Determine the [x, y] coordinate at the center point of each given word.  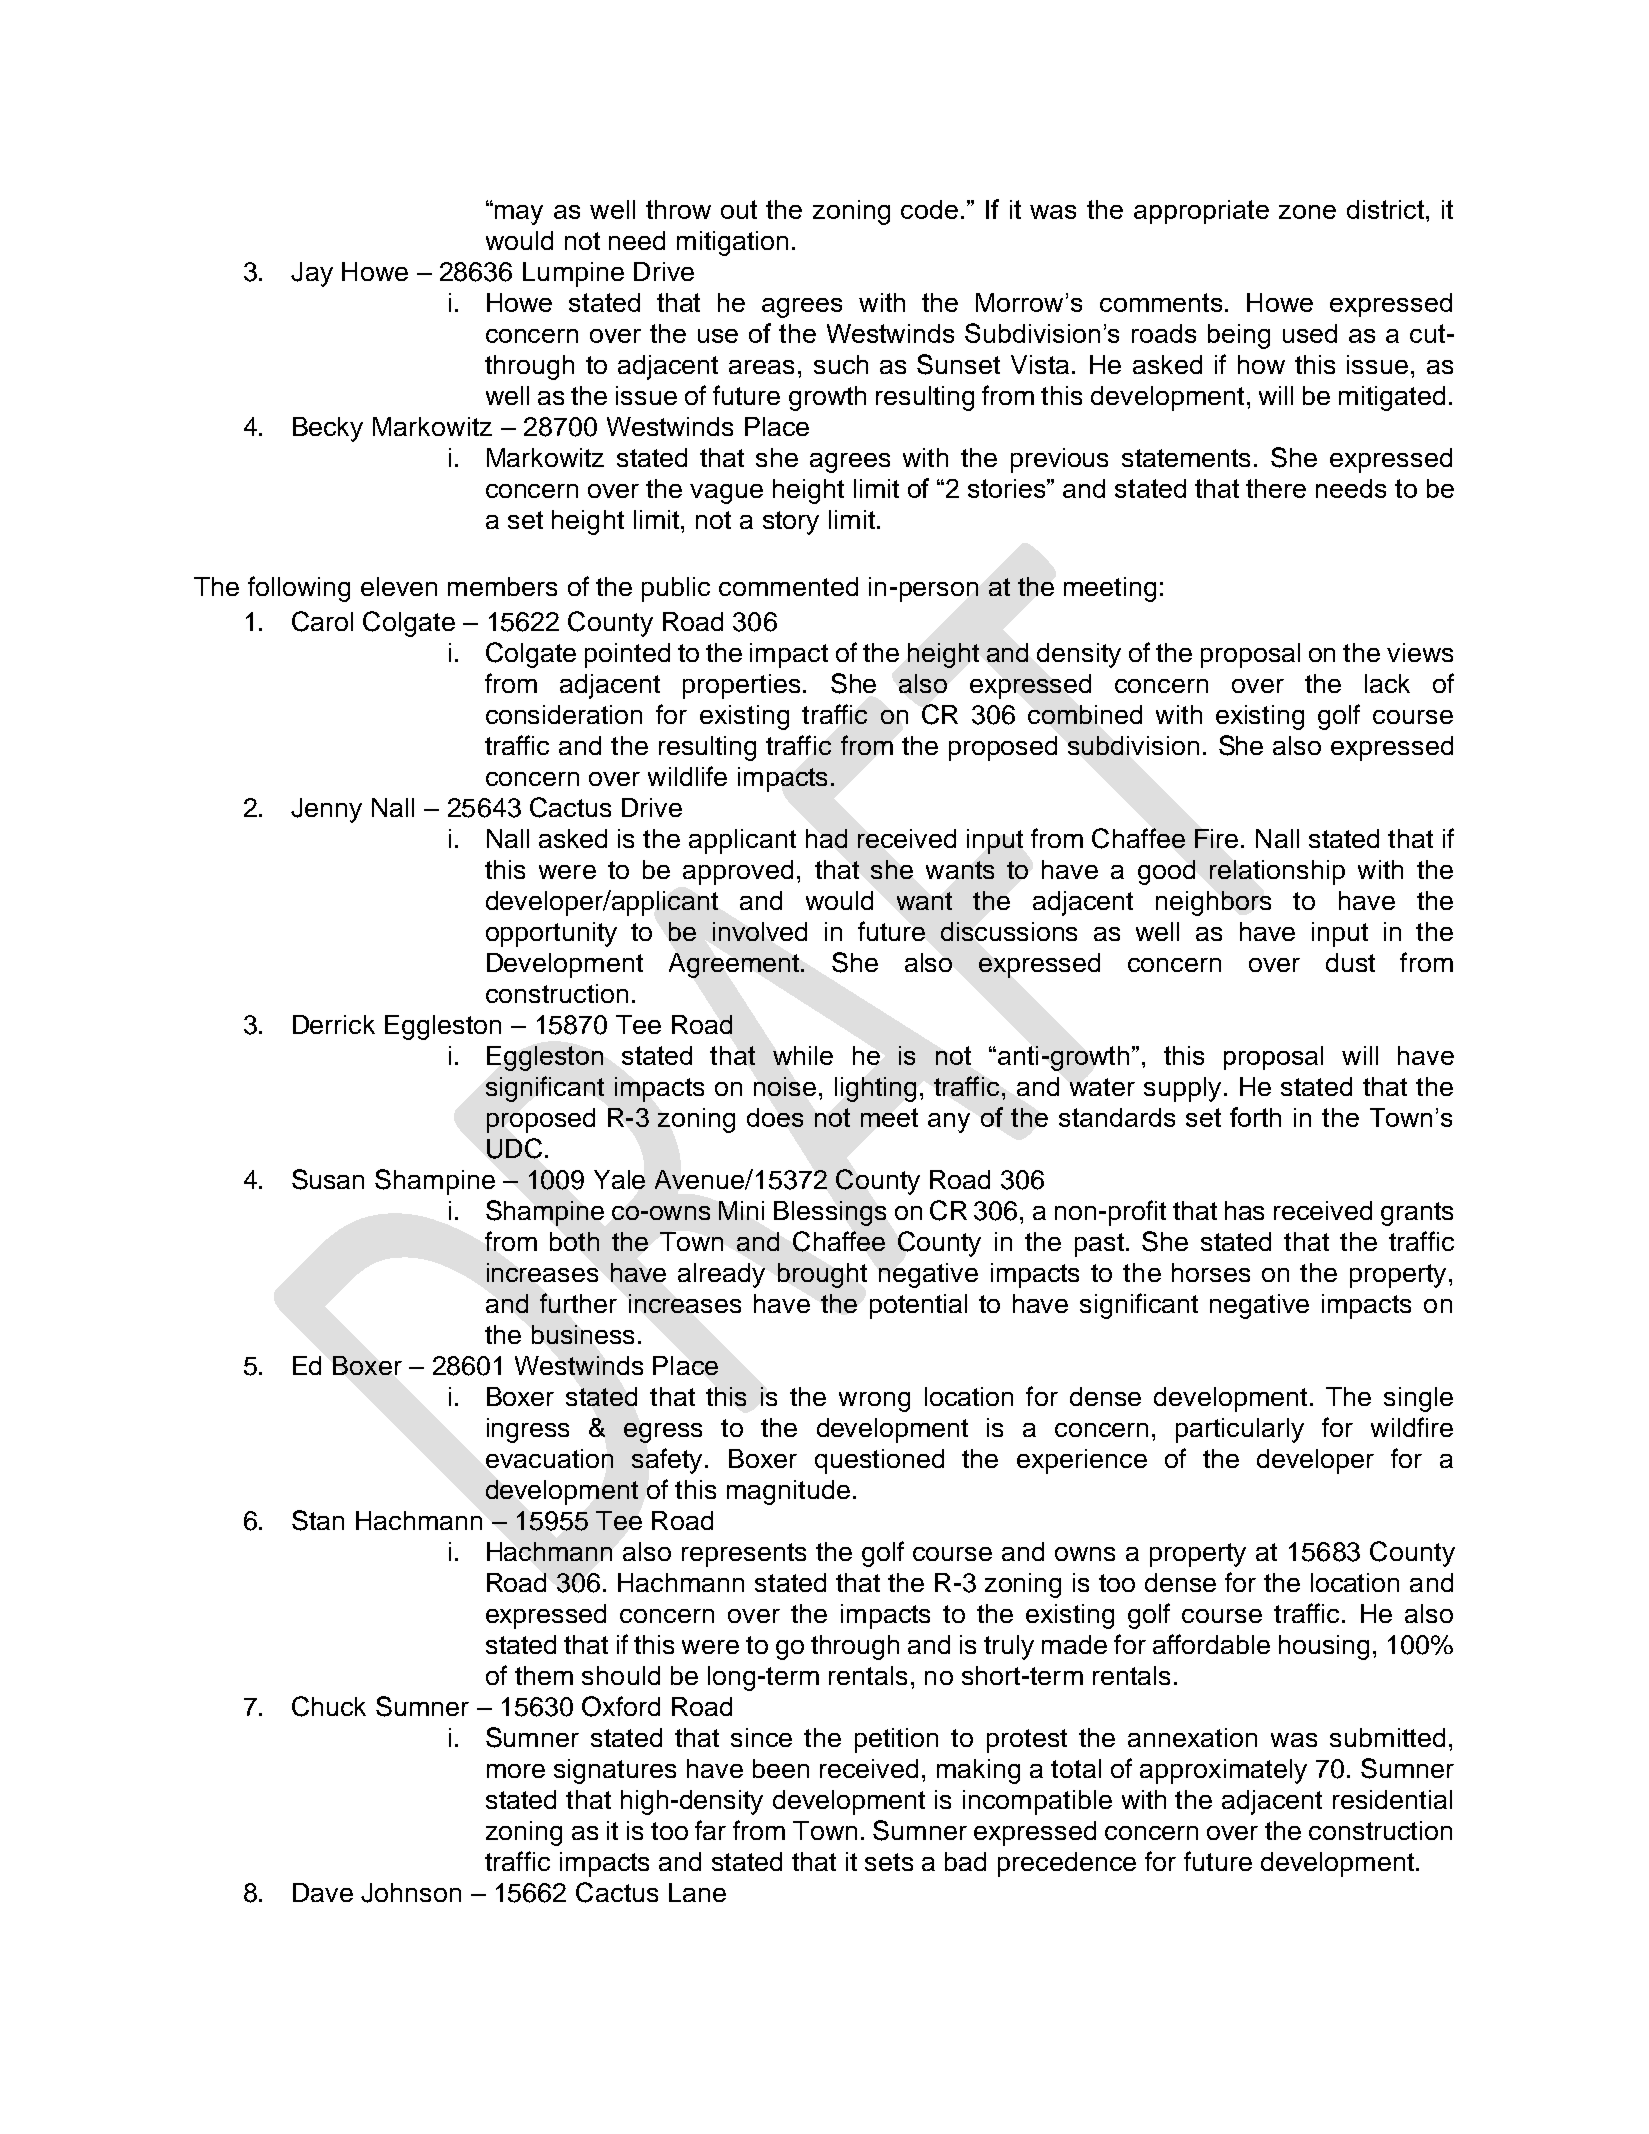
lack [1387, 683]
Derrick [334, 1024]
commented [788, 586]
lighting [875, 1089]
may [519, 215]
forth [1255, 1117]
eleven [399, 586]
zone [1307, 212]
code [929, 209]
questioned [879, 1461]
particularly [1240, 1430]
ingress [528, 1430]
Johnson [411, 1893]
